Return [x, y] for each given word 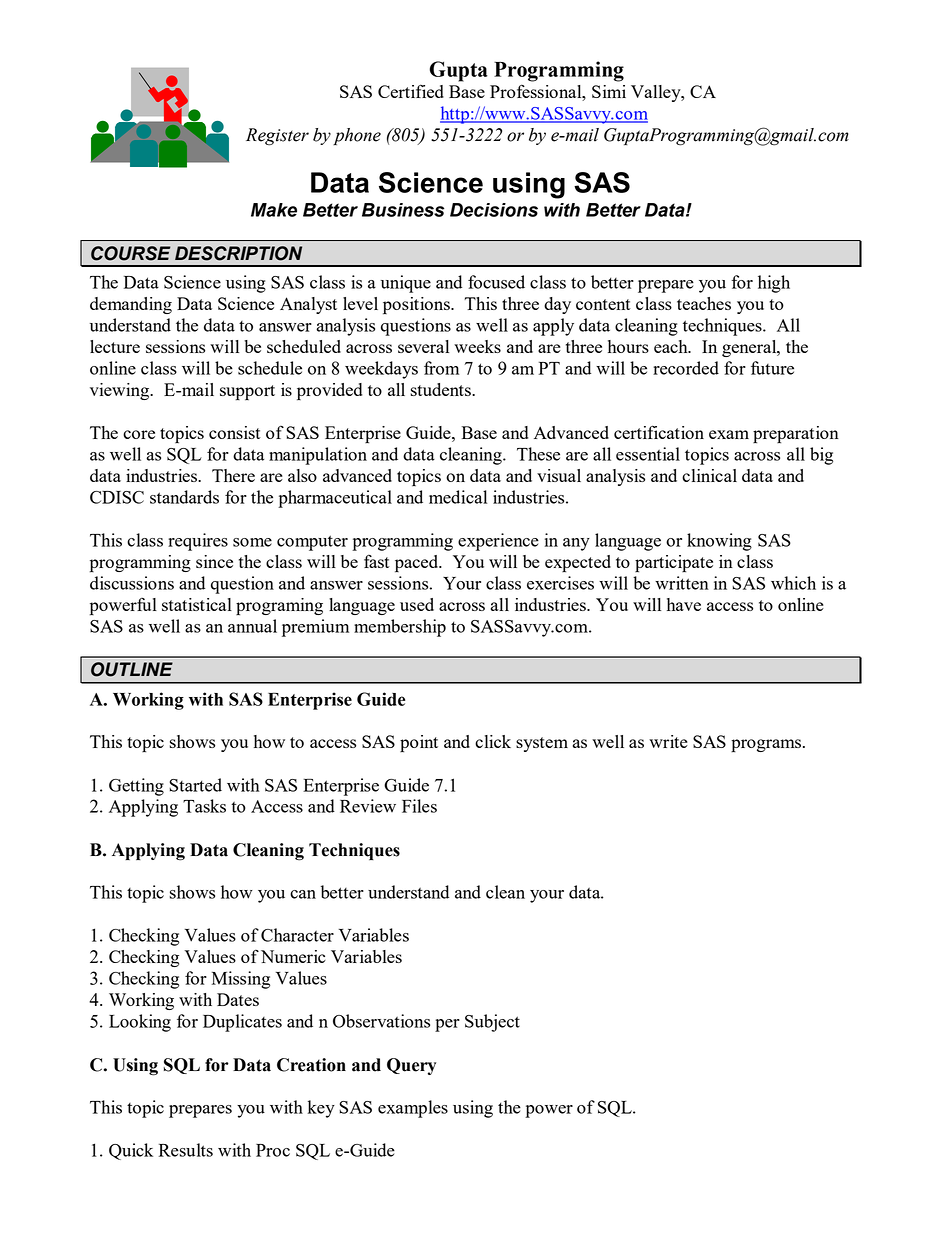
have [684, 604]
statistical [197, 604]
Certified [411, 91]
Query [411, 1066]
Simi [609, 91]
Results [186, 1150]
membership [400, 628]
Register [277, 137]
